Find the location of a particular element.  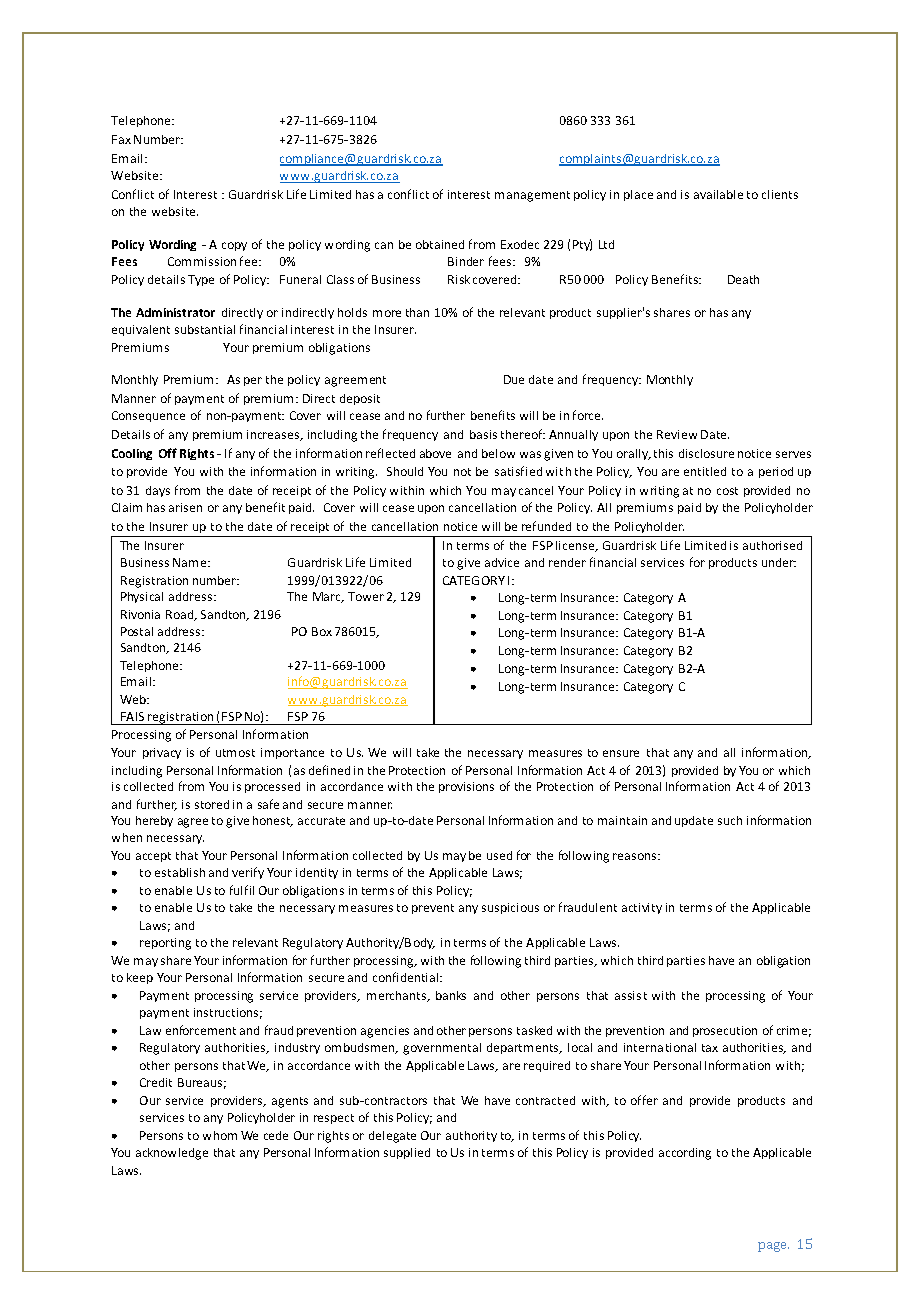

available is located at coordinates (718, 194).
